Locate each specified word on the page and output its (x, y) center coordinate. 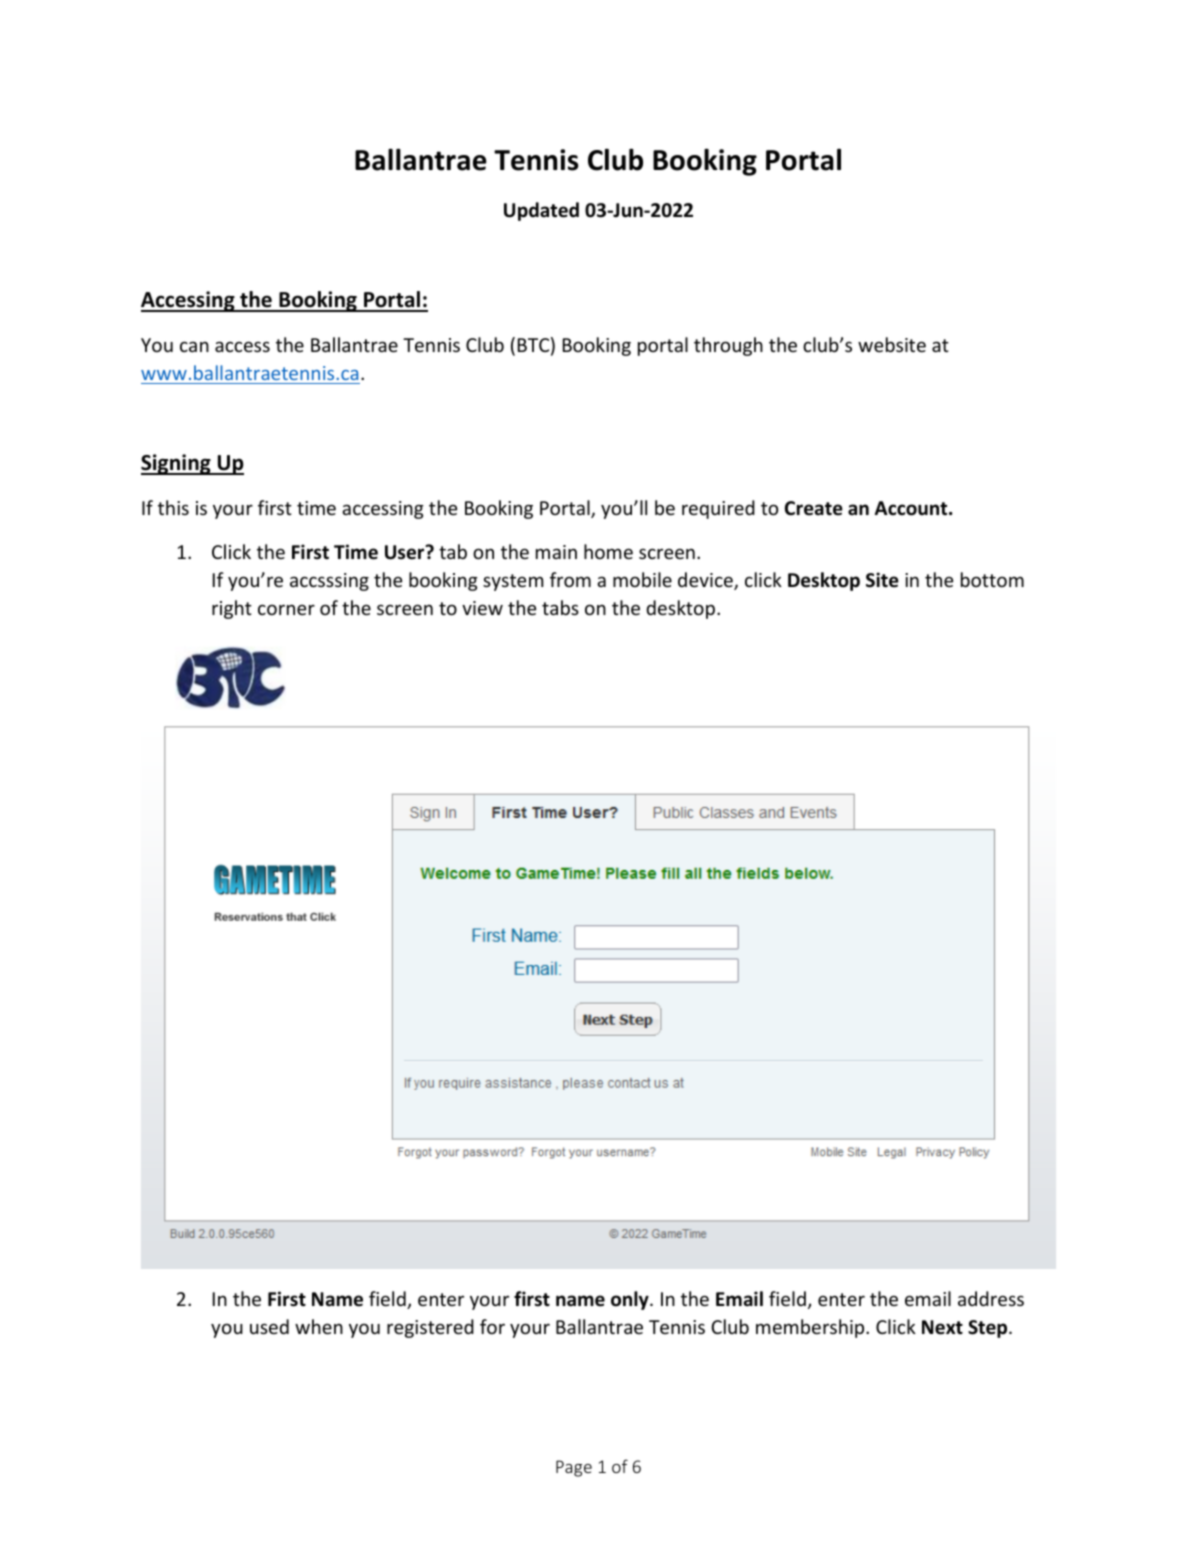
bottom (992, 579)
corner (286, 609)
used (269, 1326)
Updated (541, 211)
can (194, 346)
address (991, 1298)
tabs (560, 607)
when (319, 1326)
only (631, 1300)
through (728, 346)
